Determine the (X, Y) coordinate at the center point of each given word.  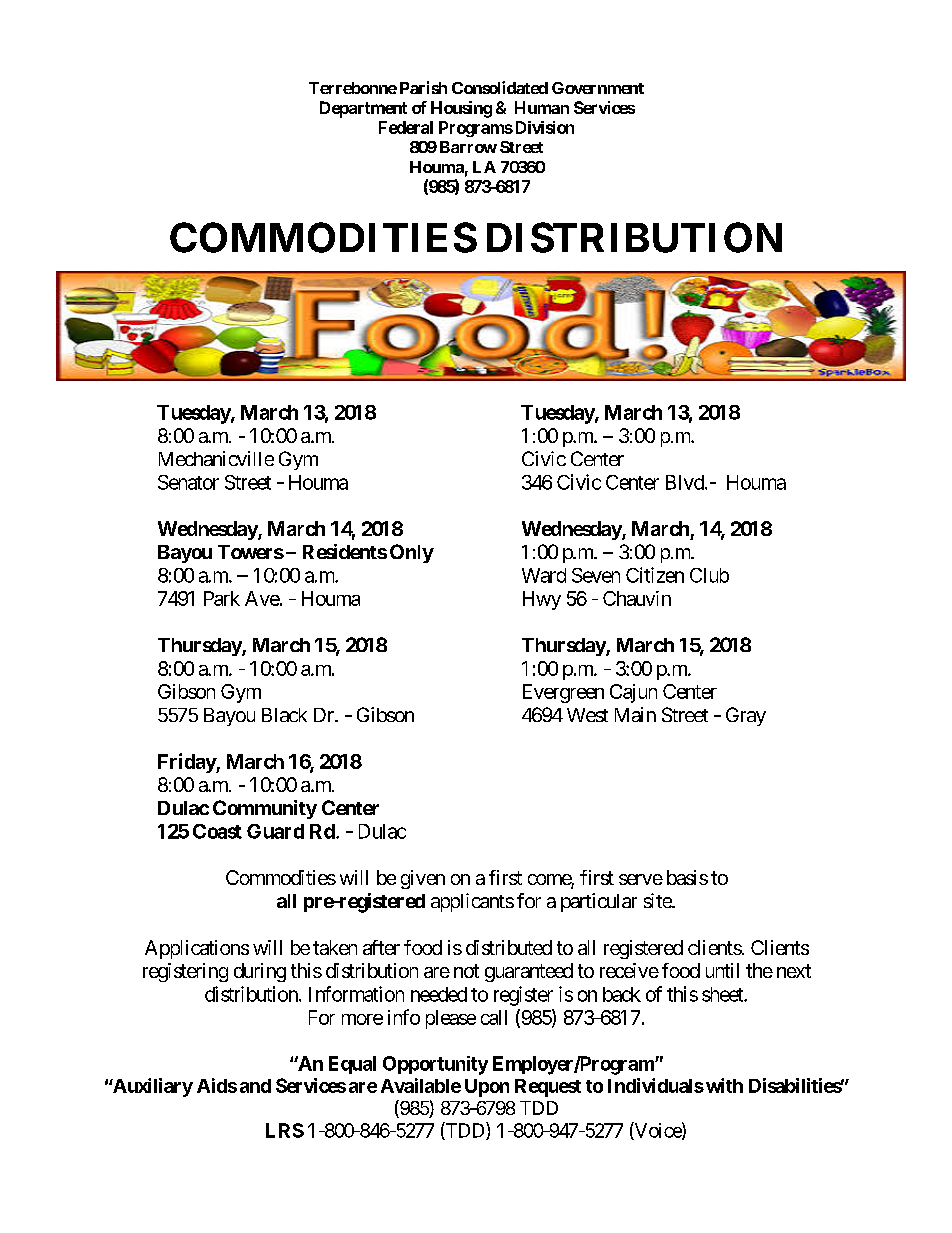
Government (598, 88)
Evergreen (563, 693)
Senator (188, 482)
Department (363, 109)
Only (412, 553)
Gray (746, 716)
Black (284, 715)
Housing (461, 109)
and (255, 1086)
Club (709, 575)
